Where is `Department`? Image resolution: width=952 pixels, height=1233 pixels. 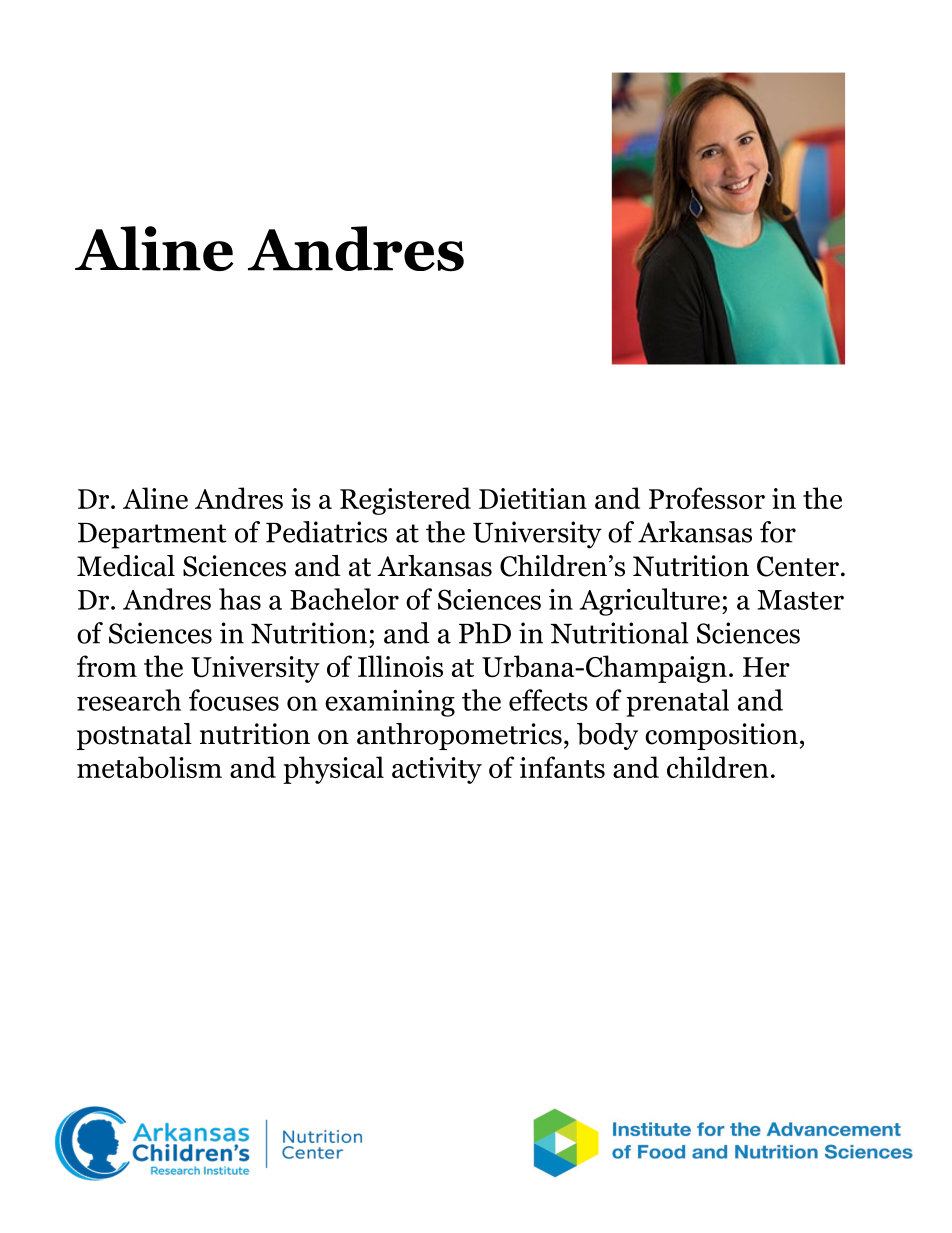 Department is located at coordinates (152, 536).
